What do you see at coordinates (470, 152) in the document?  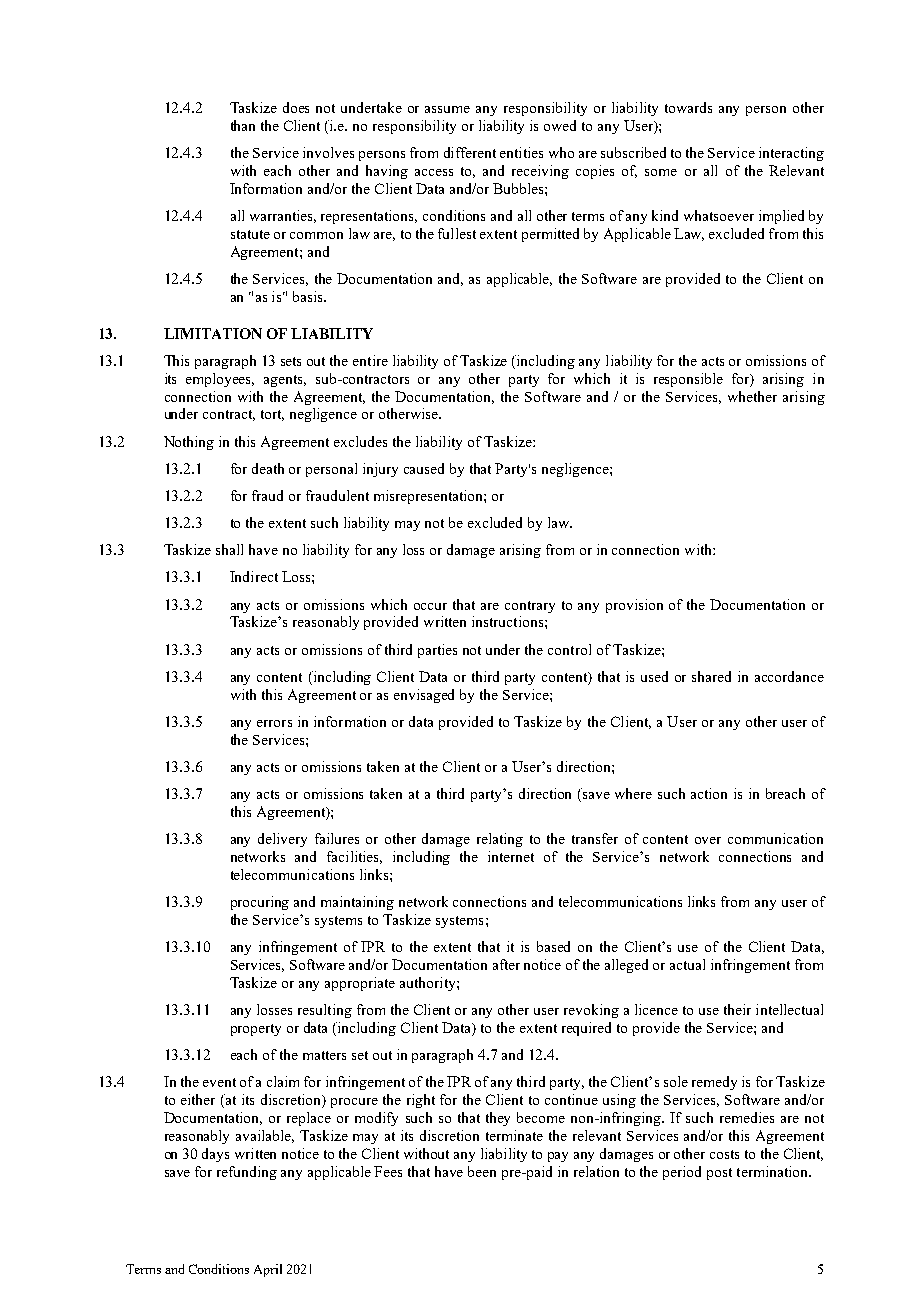 I see `different` at bounding box center [470, 152].
